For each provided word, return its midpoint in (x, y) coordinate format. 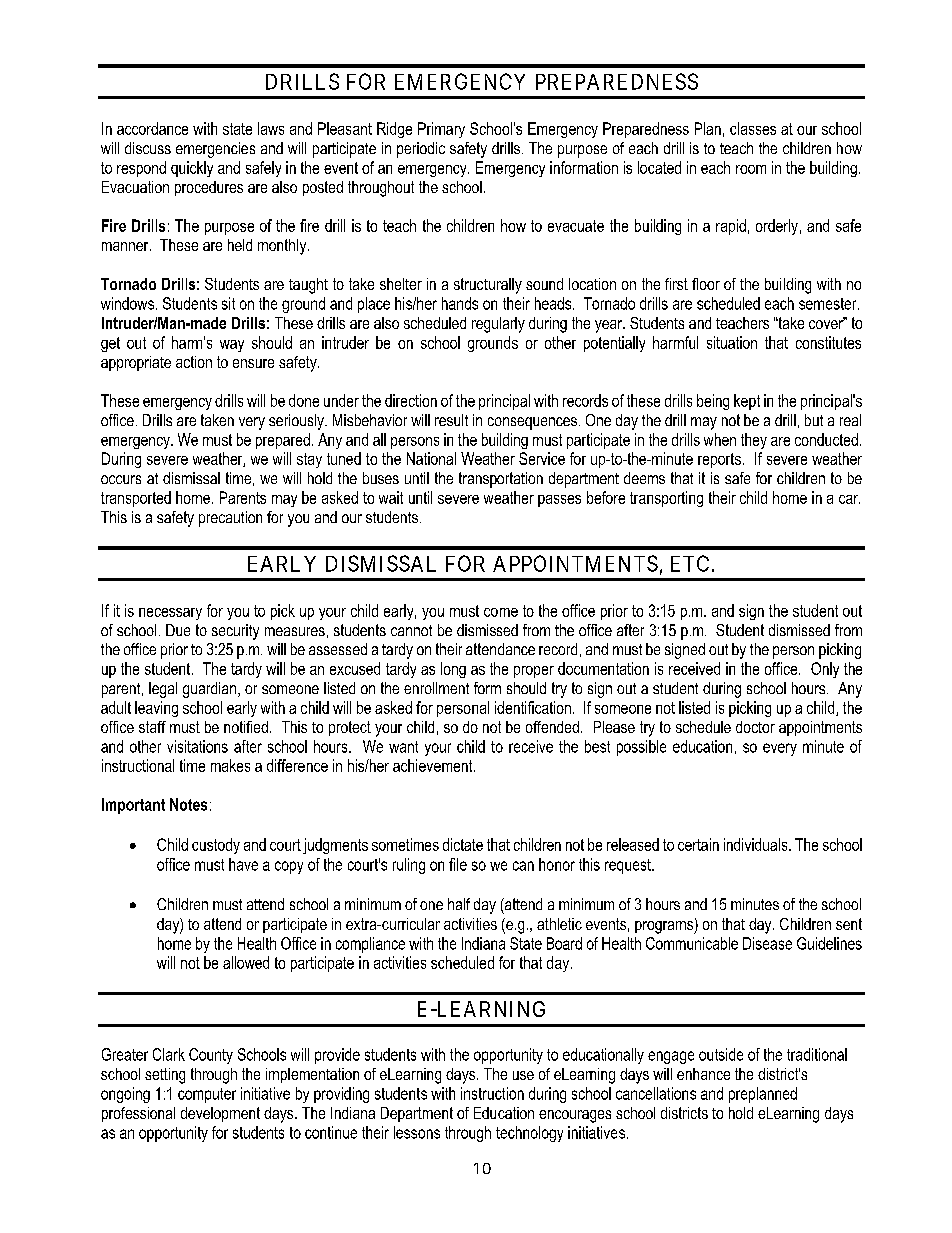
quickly (192, 169)
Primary (441, 130)
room (751, 169)
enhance (703, 1074)
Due (178, 630)
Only (825, 670)
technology (529, 1134)
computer (207, 1095)
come (501, 612)
